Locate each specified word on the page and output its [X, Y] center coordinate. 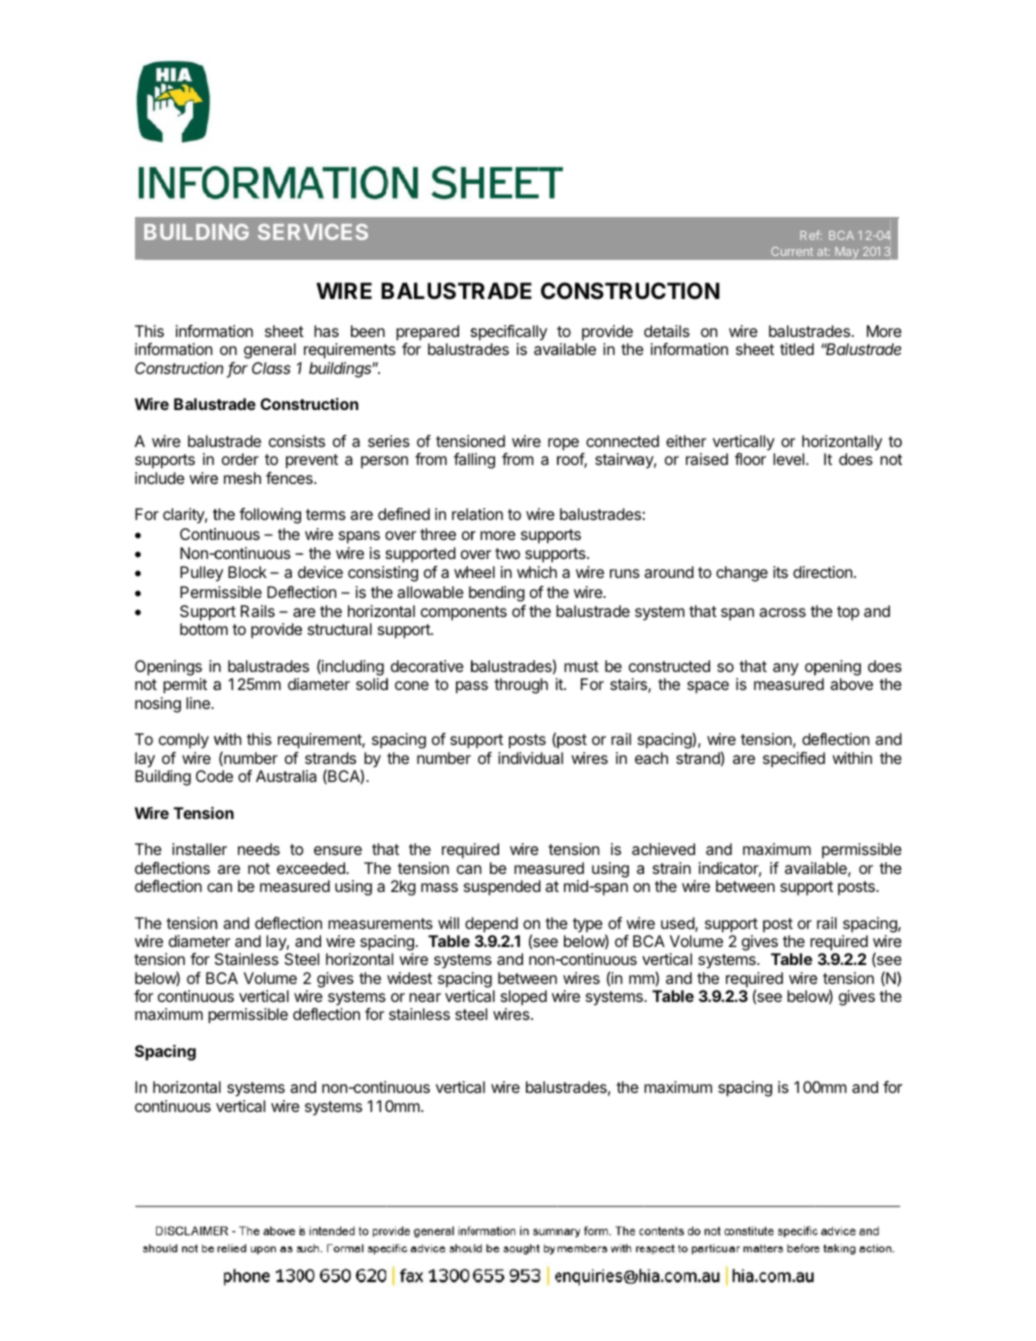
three [438, 534]
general [270, 351]
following [270, 516]
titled [797, 349]
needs [259, 849]
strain [672, 868]
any [786, 669]
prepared [427, 333]
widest [409, 978]
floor [750, 459]
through [521, 686]
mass [439, 887]
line [199, 703]
